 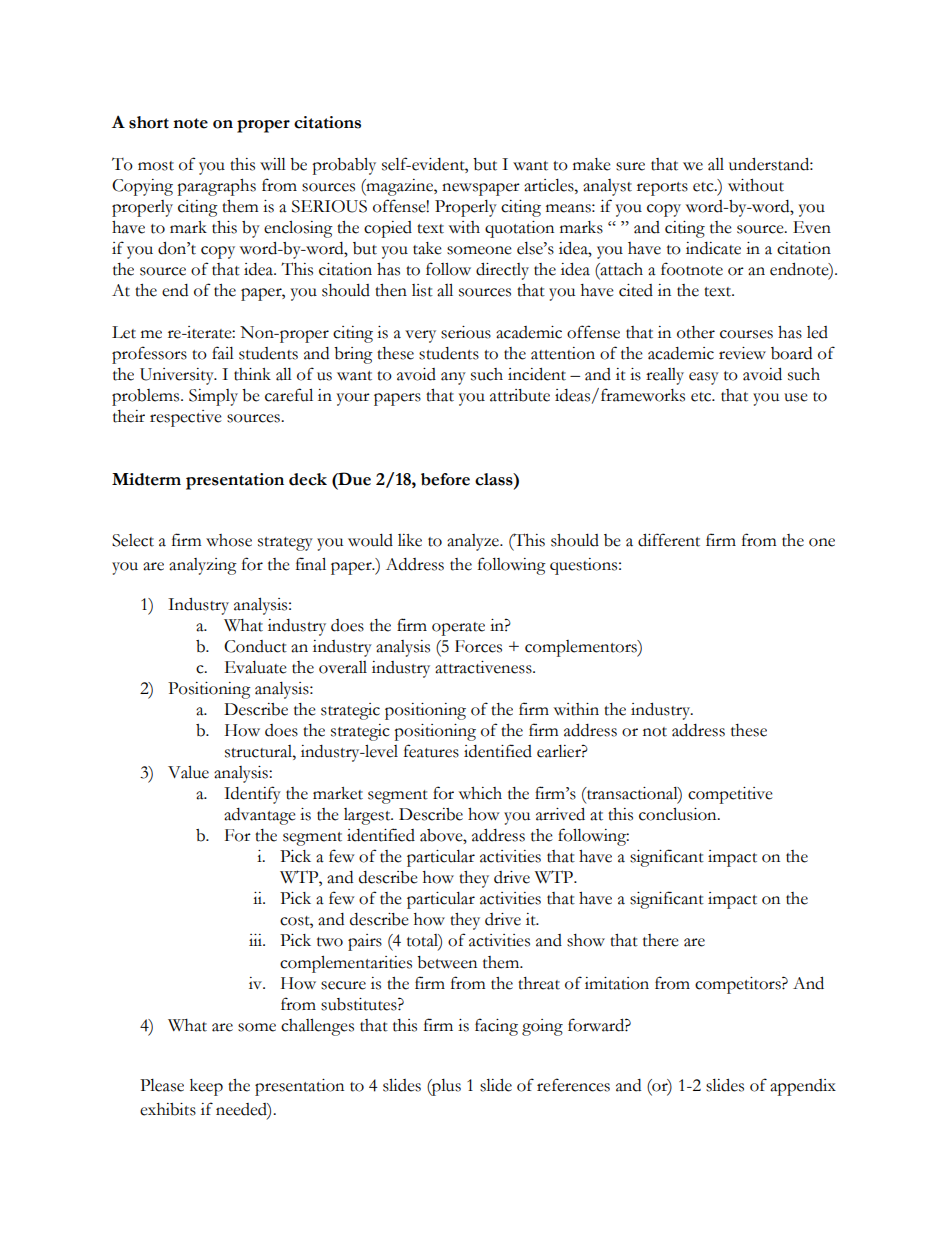 I want to click on fail, so click(x=223, y=353).
